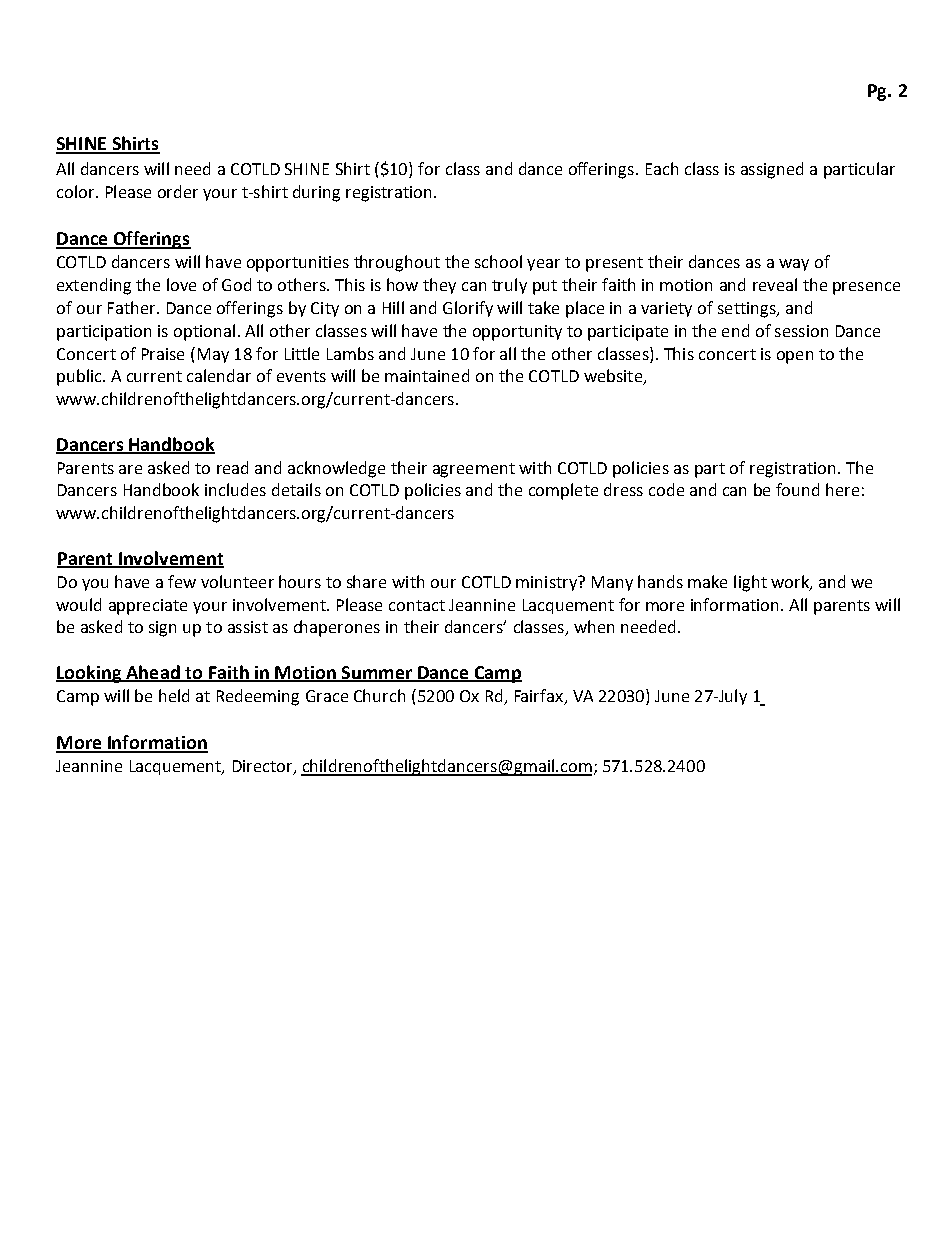  I want to click on session, so click(801, 331).
